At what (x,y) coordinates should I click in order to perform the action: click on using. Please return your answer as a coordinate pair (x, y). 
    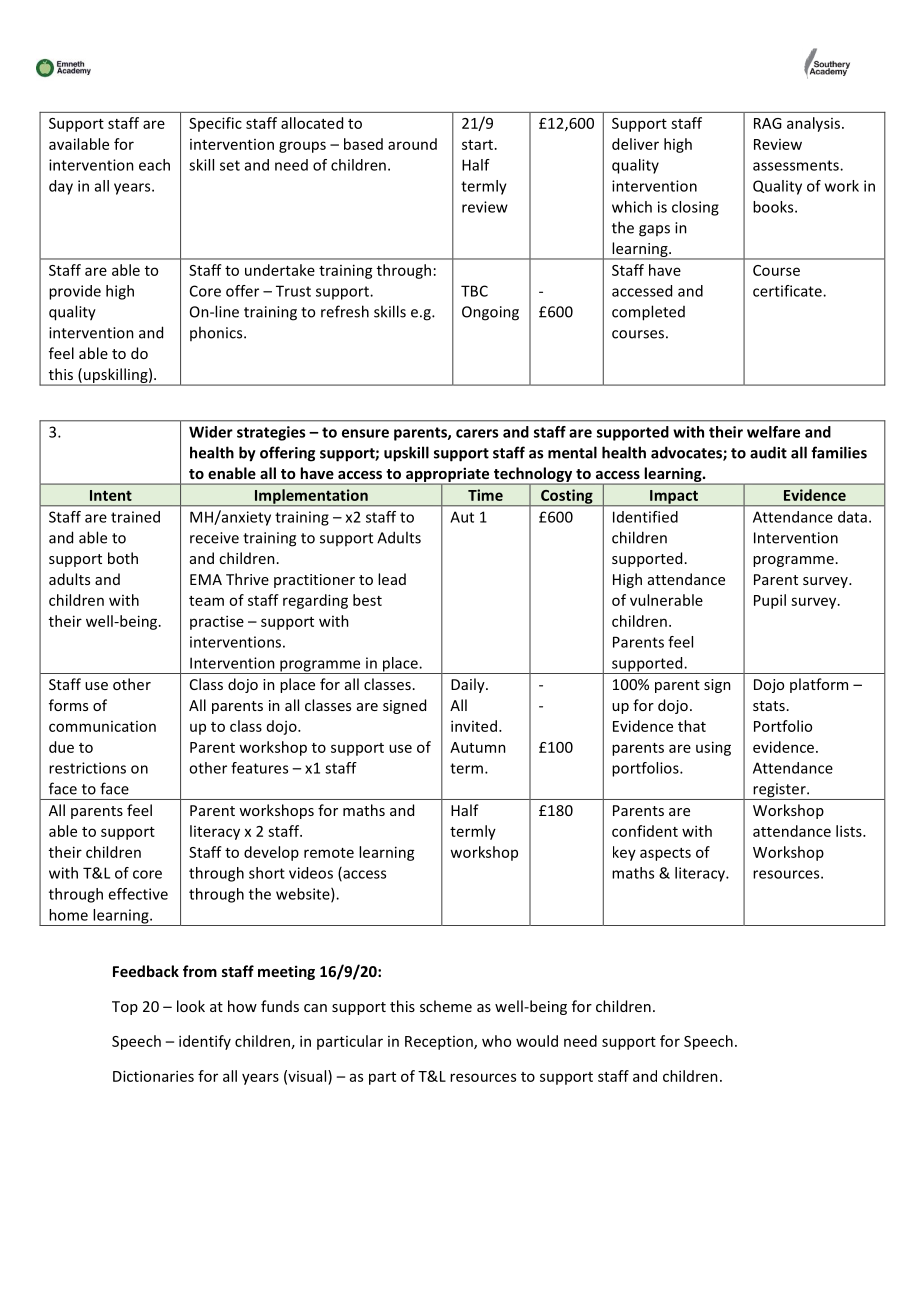
    Looking at the image, I should click on (713, 748).
